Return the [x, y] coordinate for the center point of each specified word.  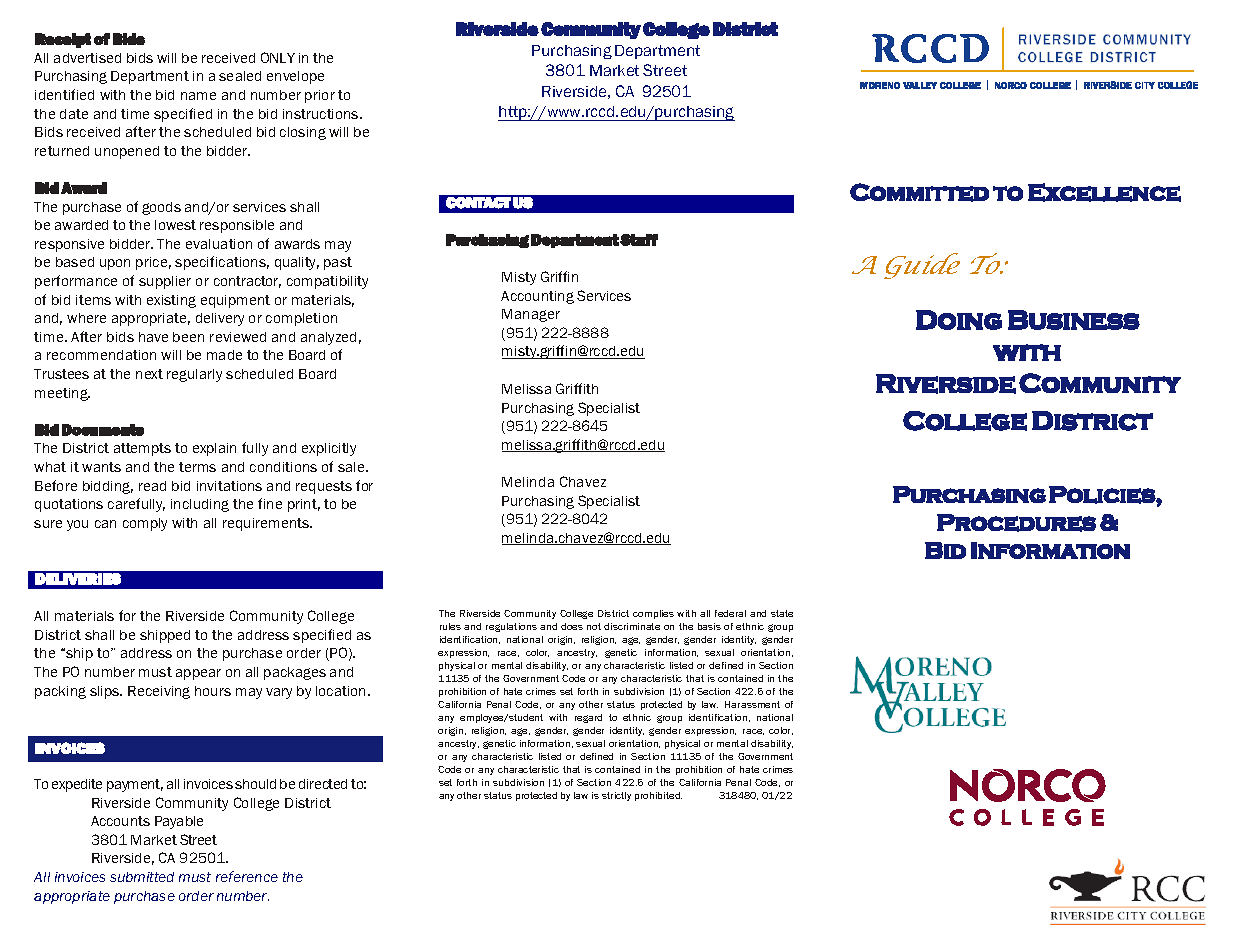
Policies [1103, 495]
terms [197, 467]
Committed [919, 192]
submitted [142, 877]
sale [352, 467]
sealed [240, 76]
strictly [616, 796]
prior [320, 96]
